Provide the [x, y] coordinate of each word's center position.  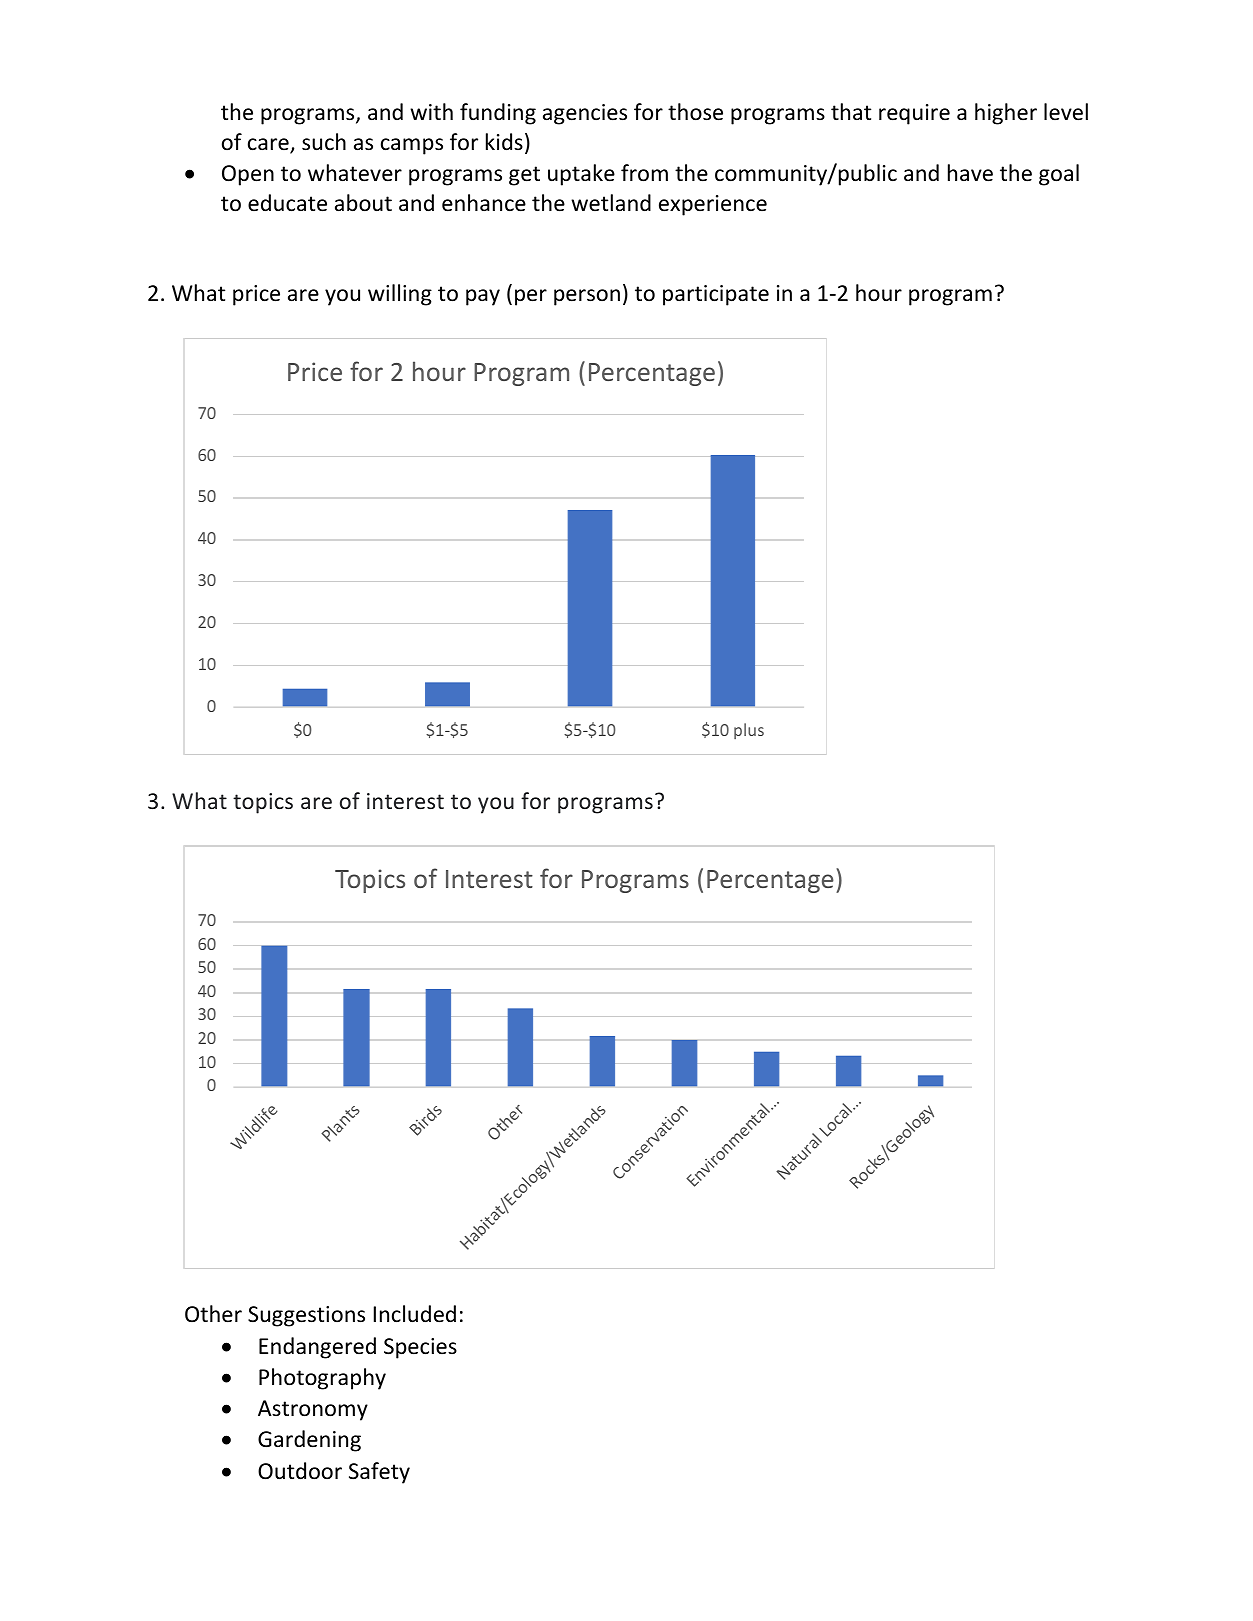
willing [400, 295]
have [970, 173]
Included [415, 1314]
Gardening [309, 1441]
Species [420, 1348]
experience [713, 205]
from [644, 173]
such [324, 142]
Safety [379, 1473]
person [587, 297]
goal [1059, 175]
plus [749, 731]
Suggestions [306, 1316]
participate [716, 295]
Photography [322, 1379]
